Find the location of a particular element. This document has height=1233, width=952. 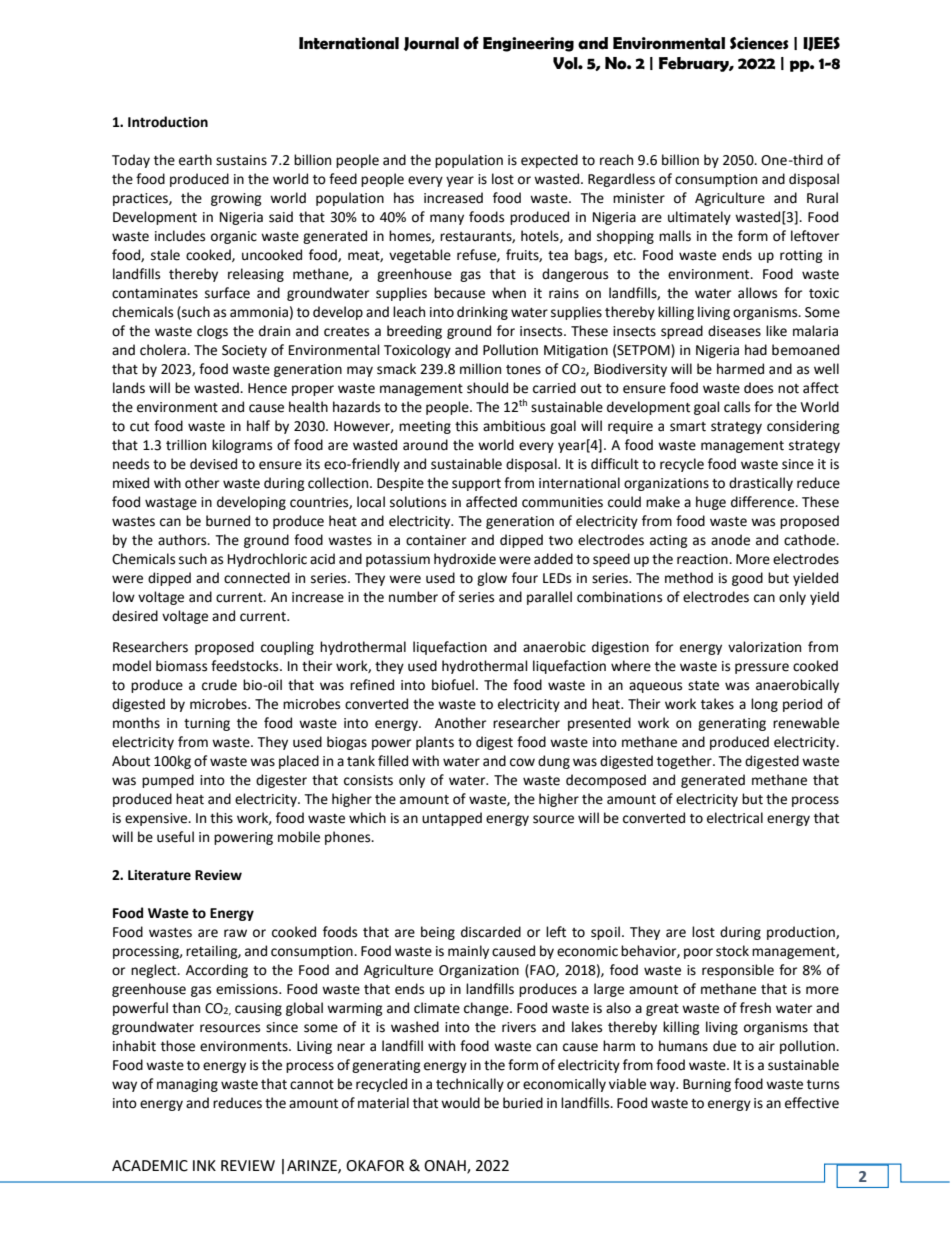

connected is located at coordinates (257, 578).
